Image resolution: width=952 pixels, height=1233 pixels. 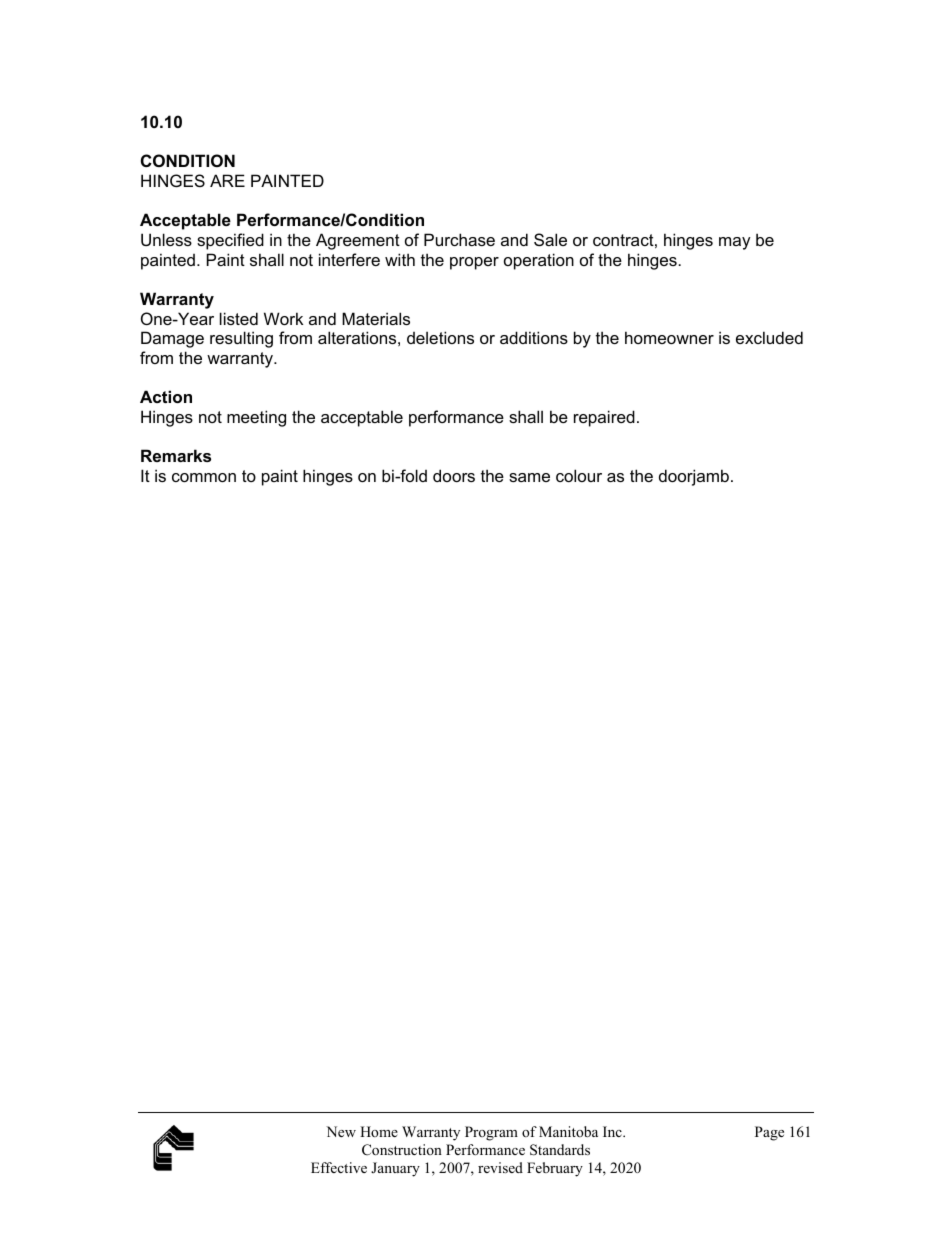 What do you see at coordinates (341, 1131) in the screenshot?
I see `New` at bounding box center [341, 1131].
